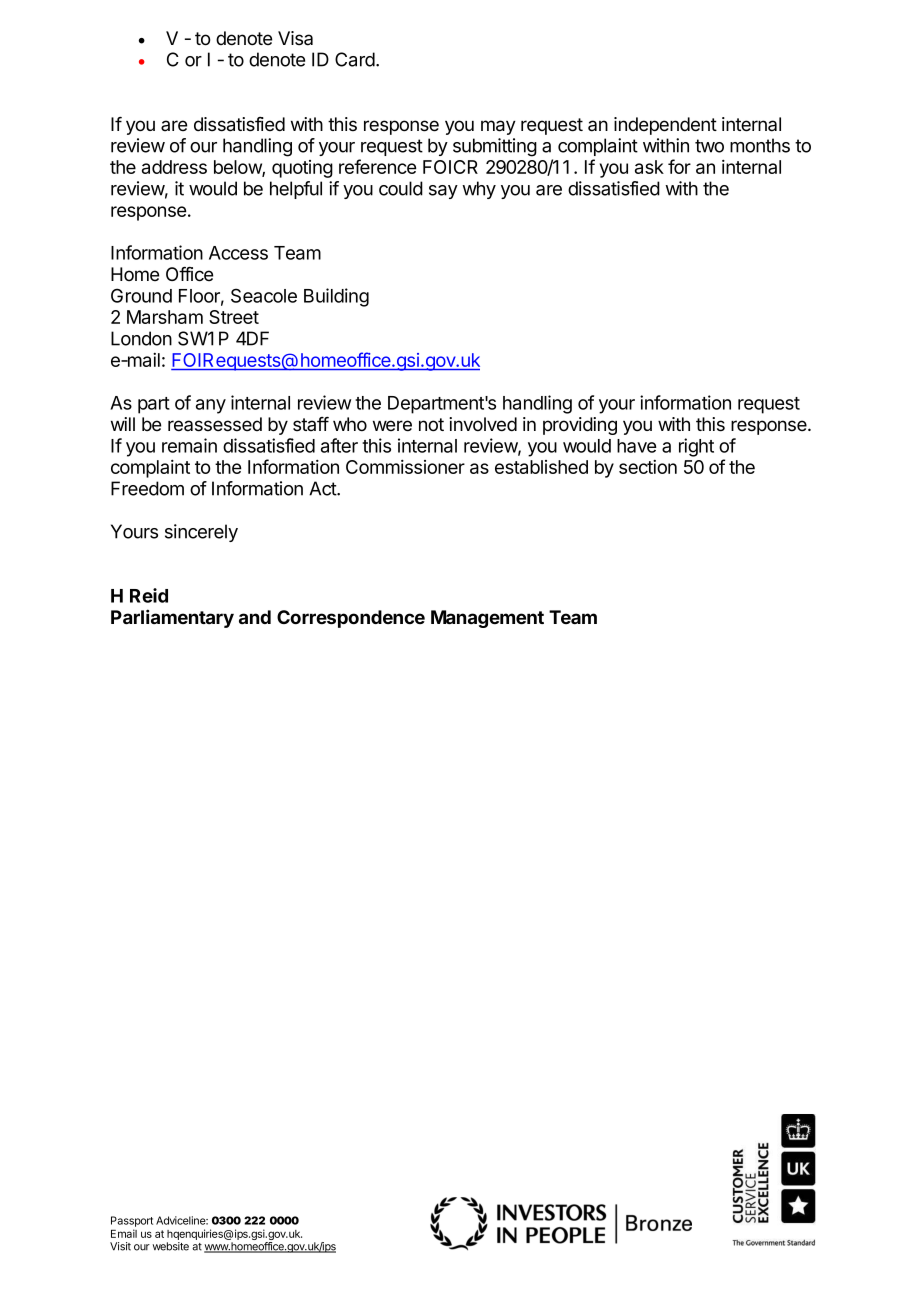  What do you see at coordinates (132, 1221) in the document?
I see `Passport` at bounding box center [132, 1221].
